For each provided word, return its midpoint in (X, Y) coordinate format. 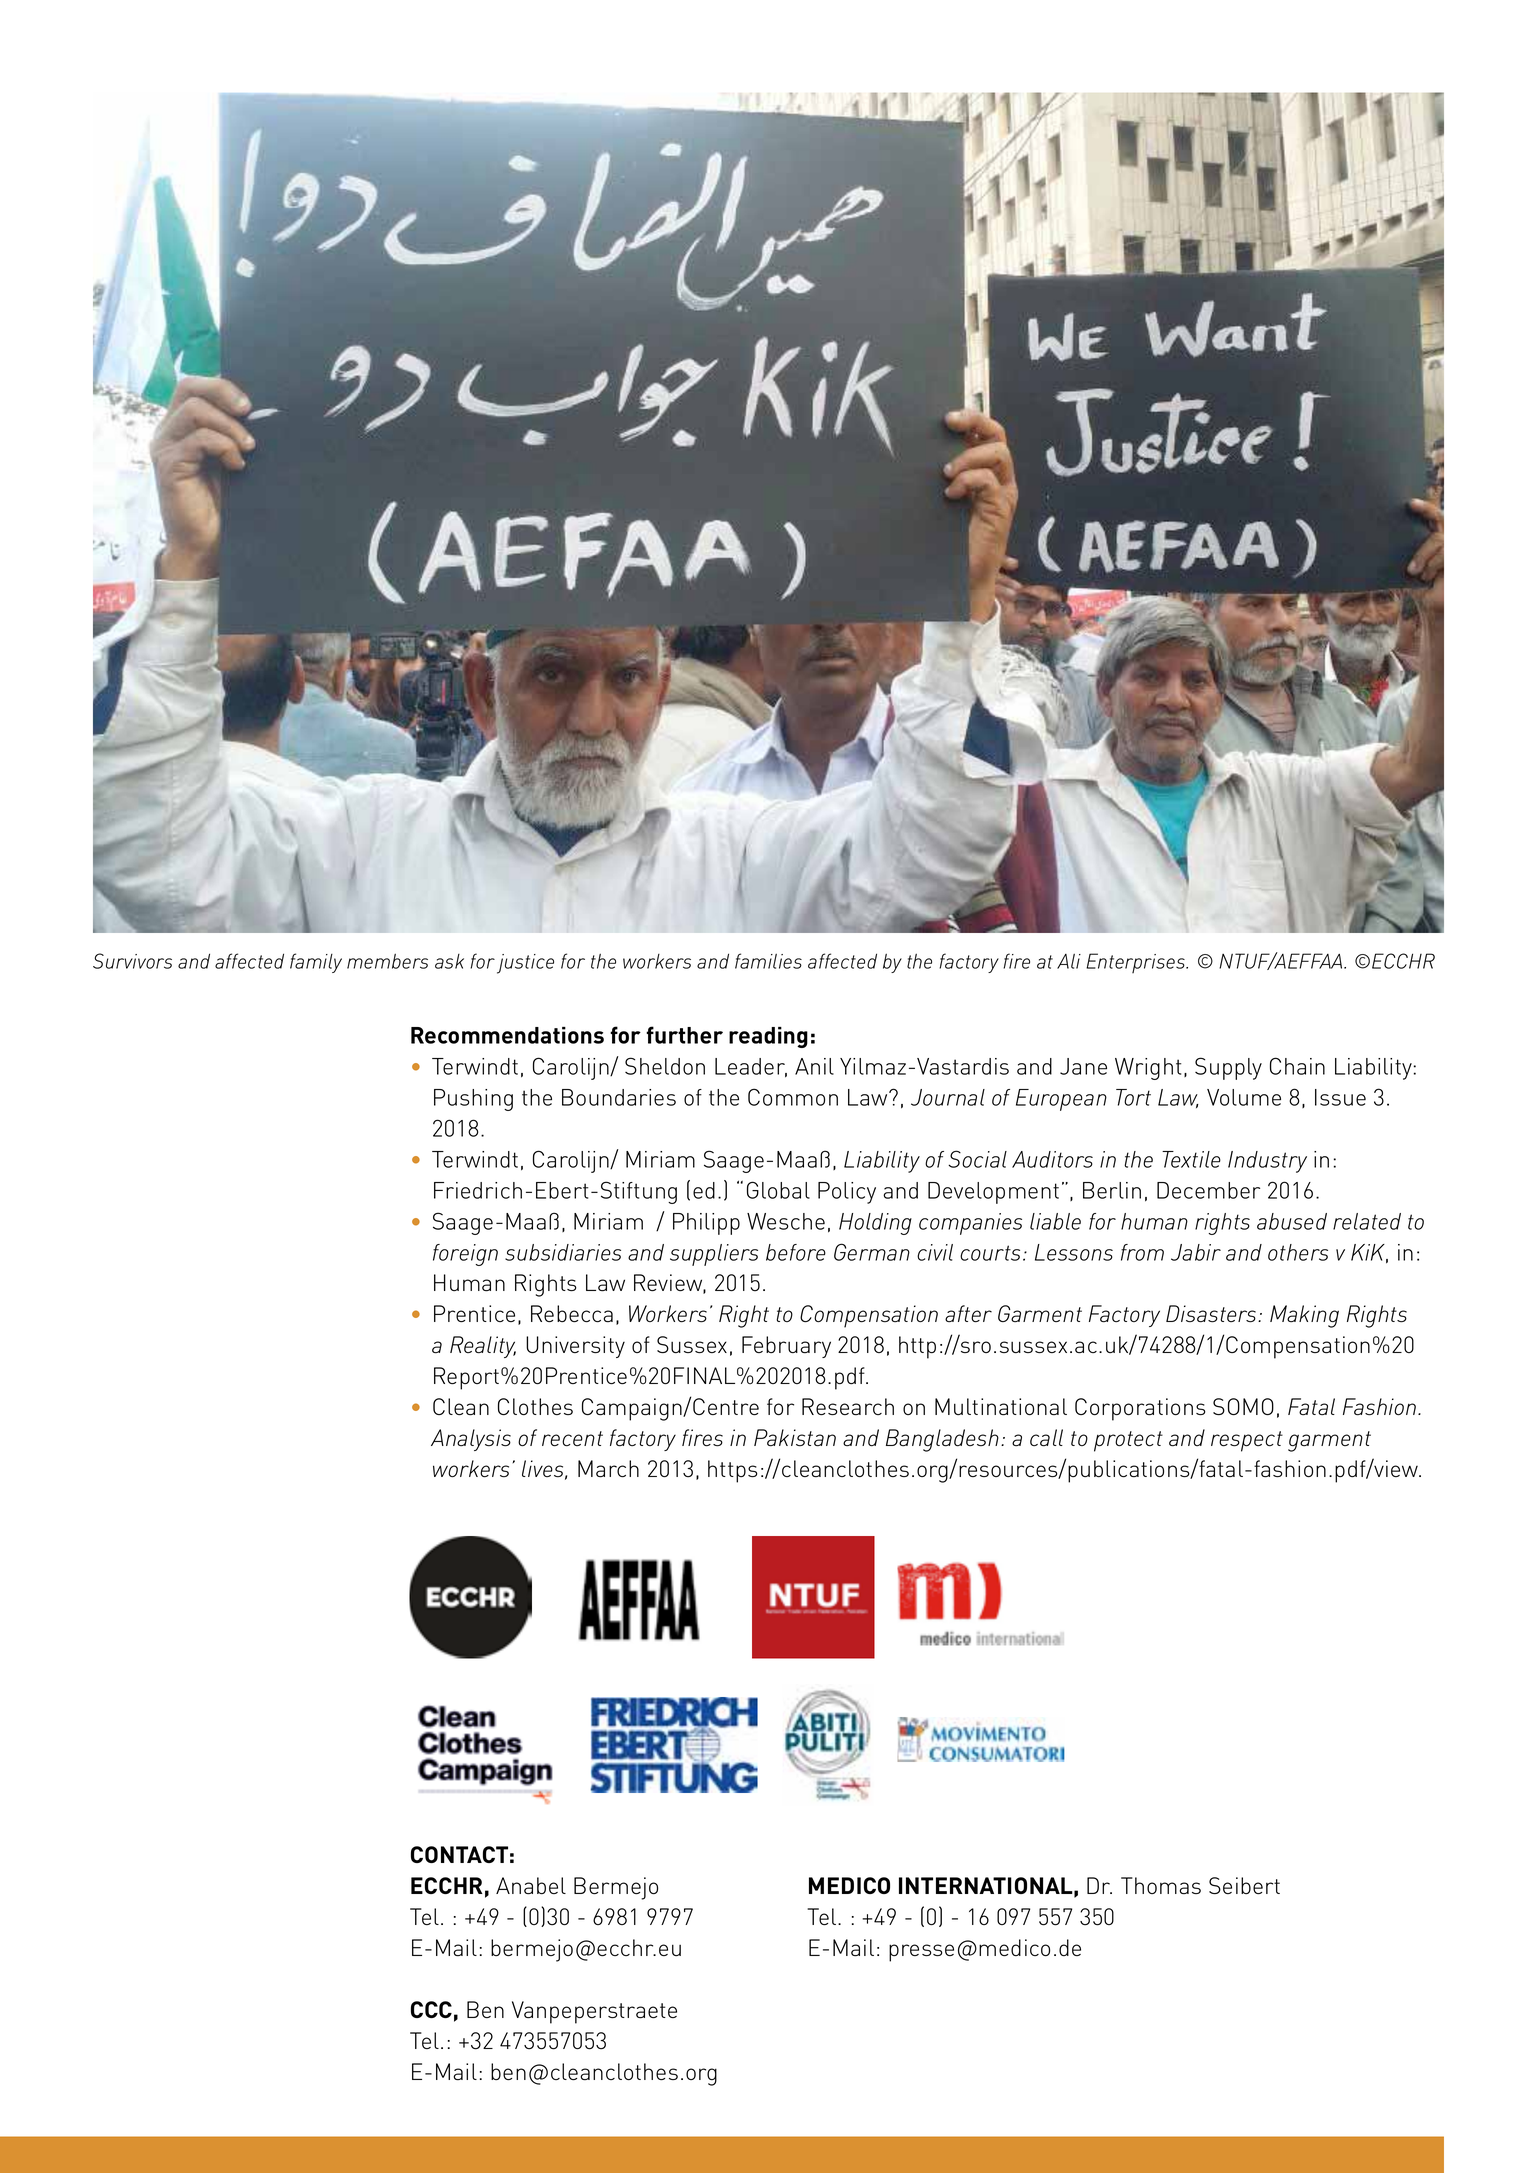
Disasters (1212, 1314)
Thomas (1161, 1885)
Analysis (471, 1440)
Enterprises (1136, 963)
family (316, 963)
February (786, 1347)
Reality (483, 1347)
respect (1247, 1441)
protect (1128, 1441)
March (608, 1469)
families (768, 961)
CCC (431, 2009)
